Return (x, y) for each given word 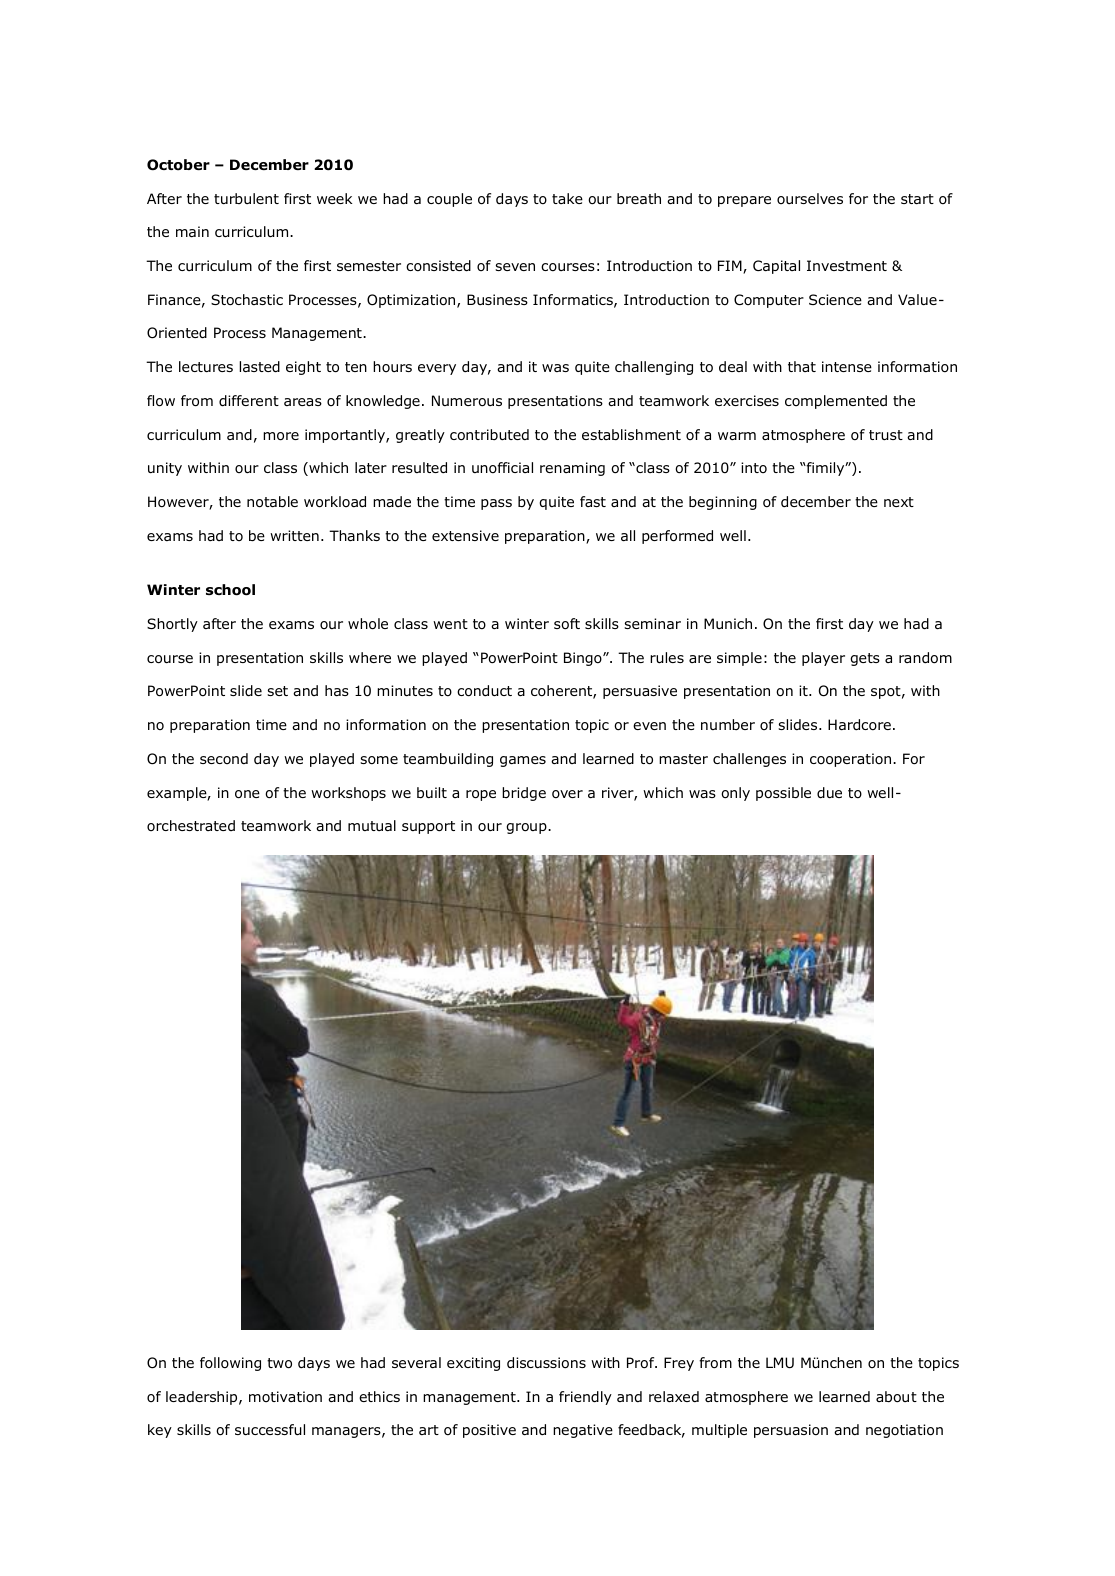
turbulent (246, 198)
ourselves (810, 198)
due (829, 793)
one (247, 794)
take (567, 198)
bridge (524, 794)
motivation (285, 1396)
